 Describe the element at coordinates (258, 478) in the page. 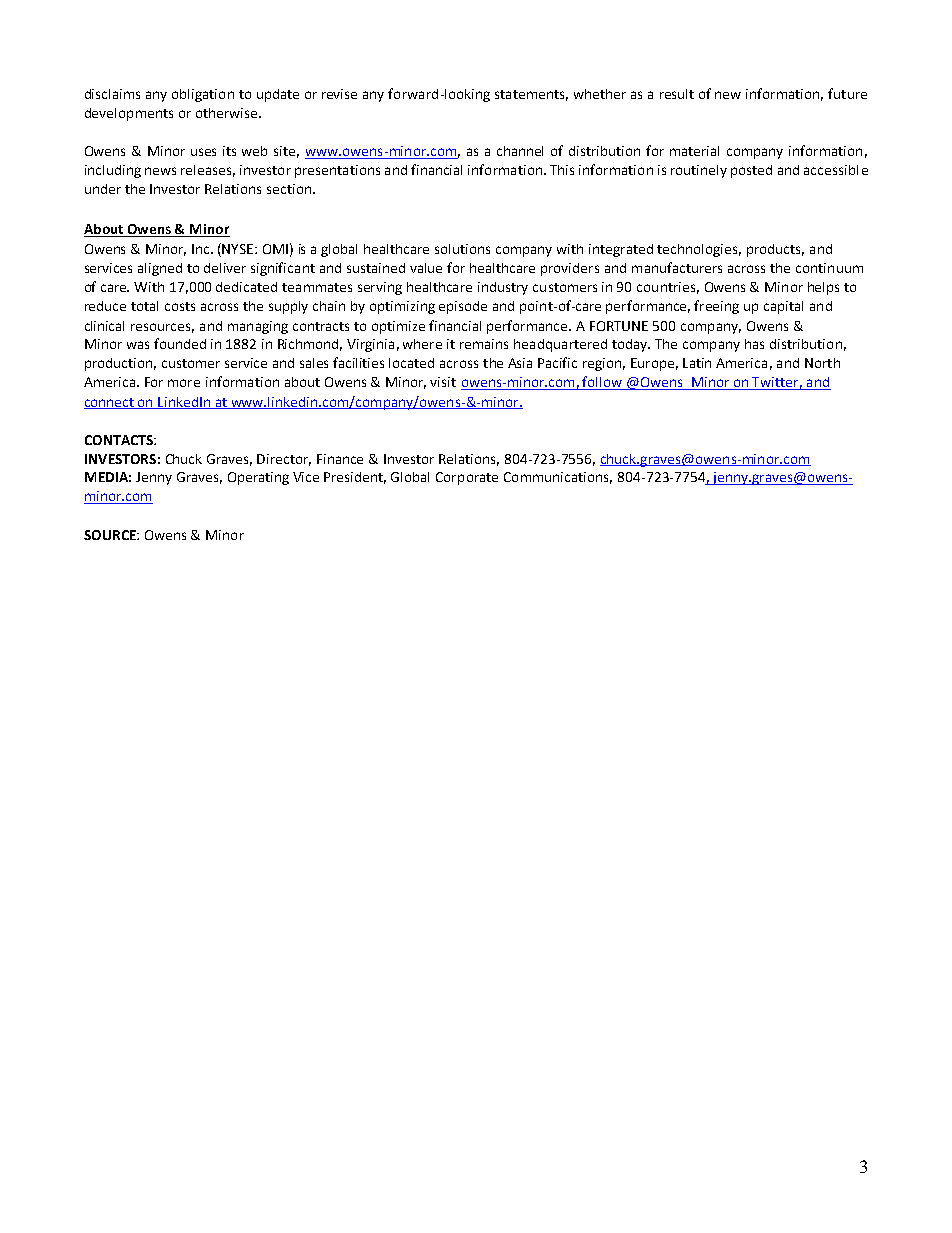

I see `Operating` at that location.
